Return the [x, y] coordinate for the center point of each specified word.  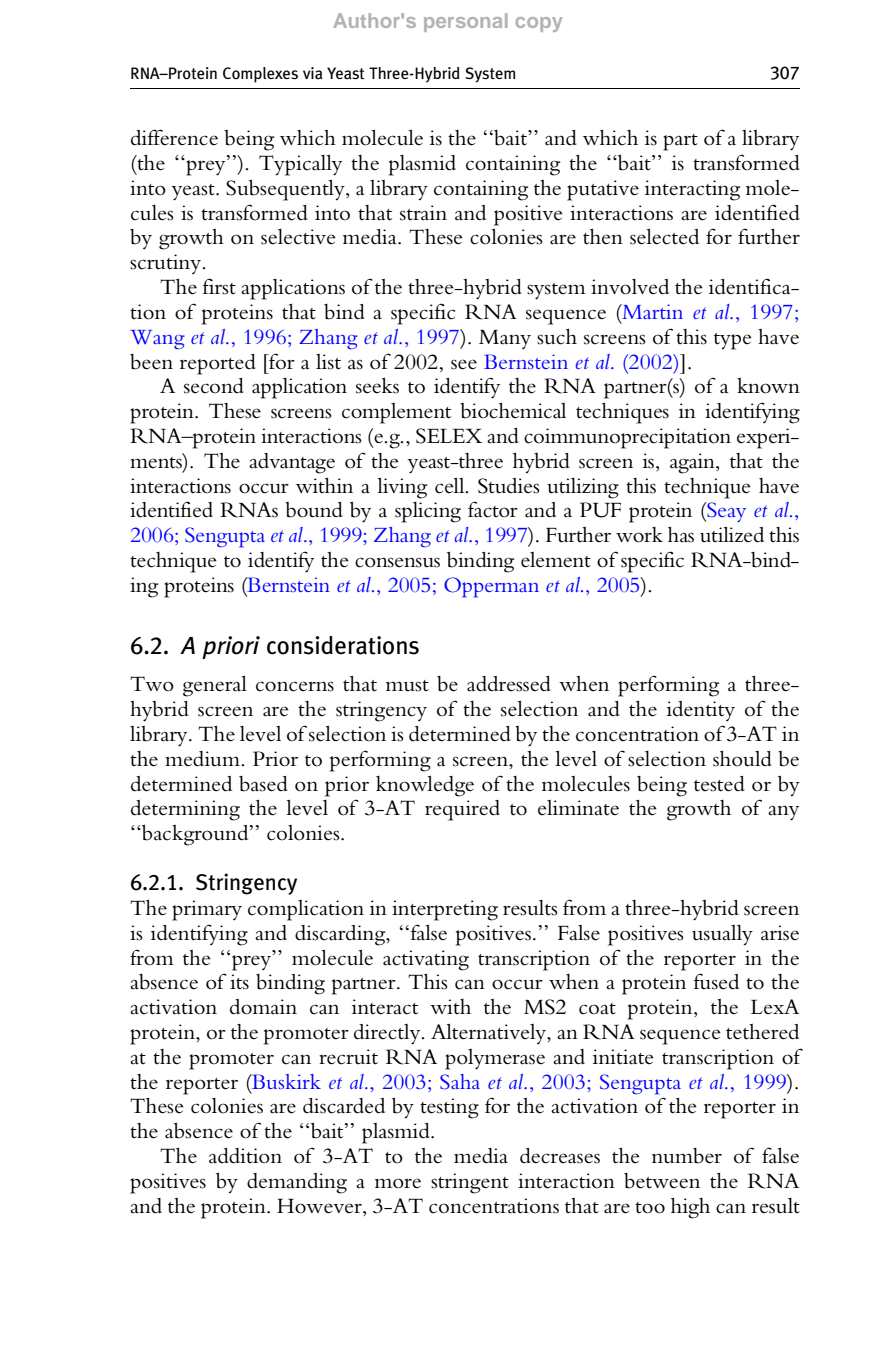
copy [539, 24]
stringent [470, 1183]
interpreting [445, 910]
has [681, 535]
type [733, 341]
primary [207, 910]
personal [466, 22]
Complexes [260, 75]
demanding [297, 1183]
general [215, 686]
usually [722, 935]
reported [218, 364]
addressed [509, 684]
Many [505, 339]
